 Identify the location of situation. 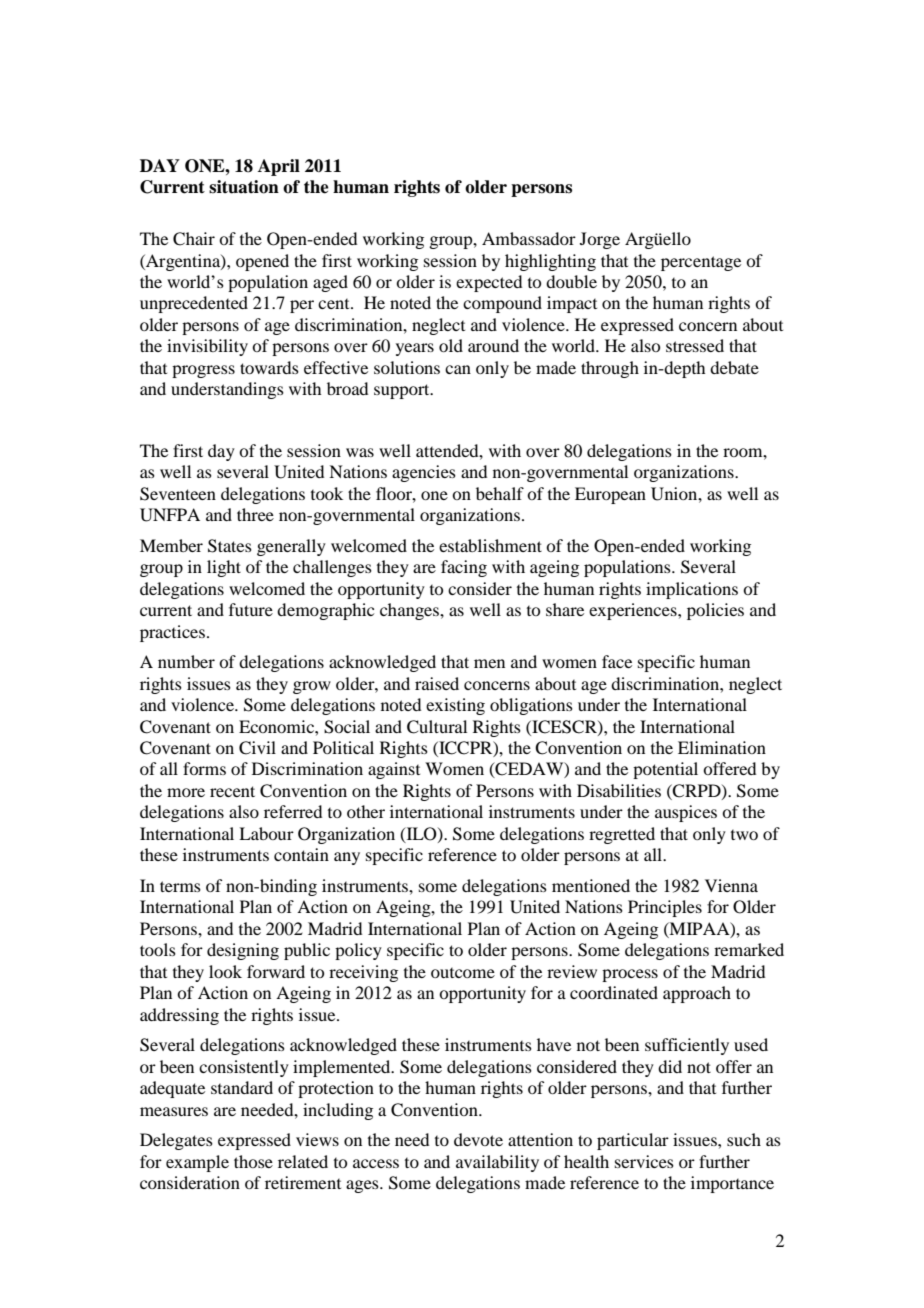
(244, 187).
